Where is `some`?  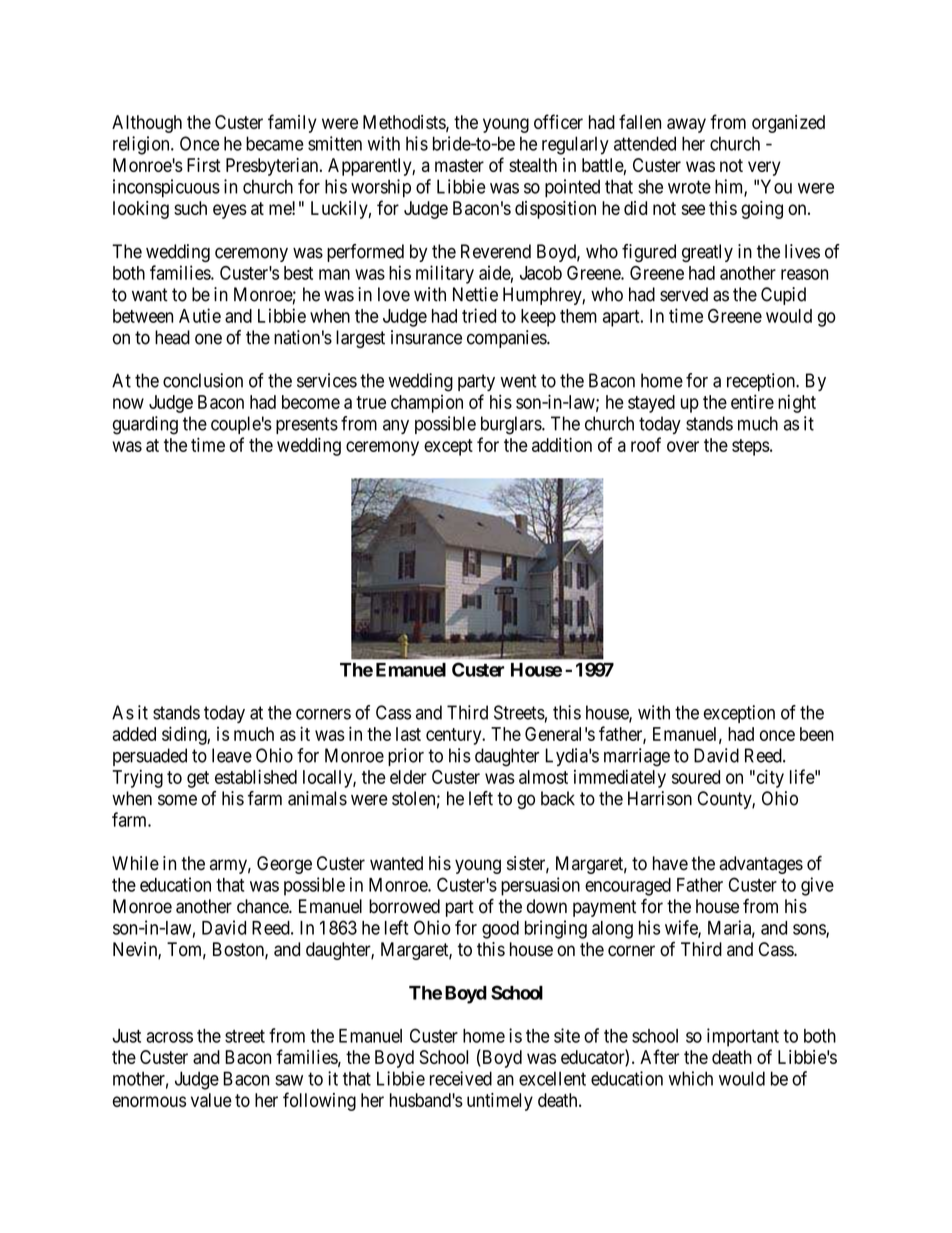
some is located at coordinates (177, 800).
